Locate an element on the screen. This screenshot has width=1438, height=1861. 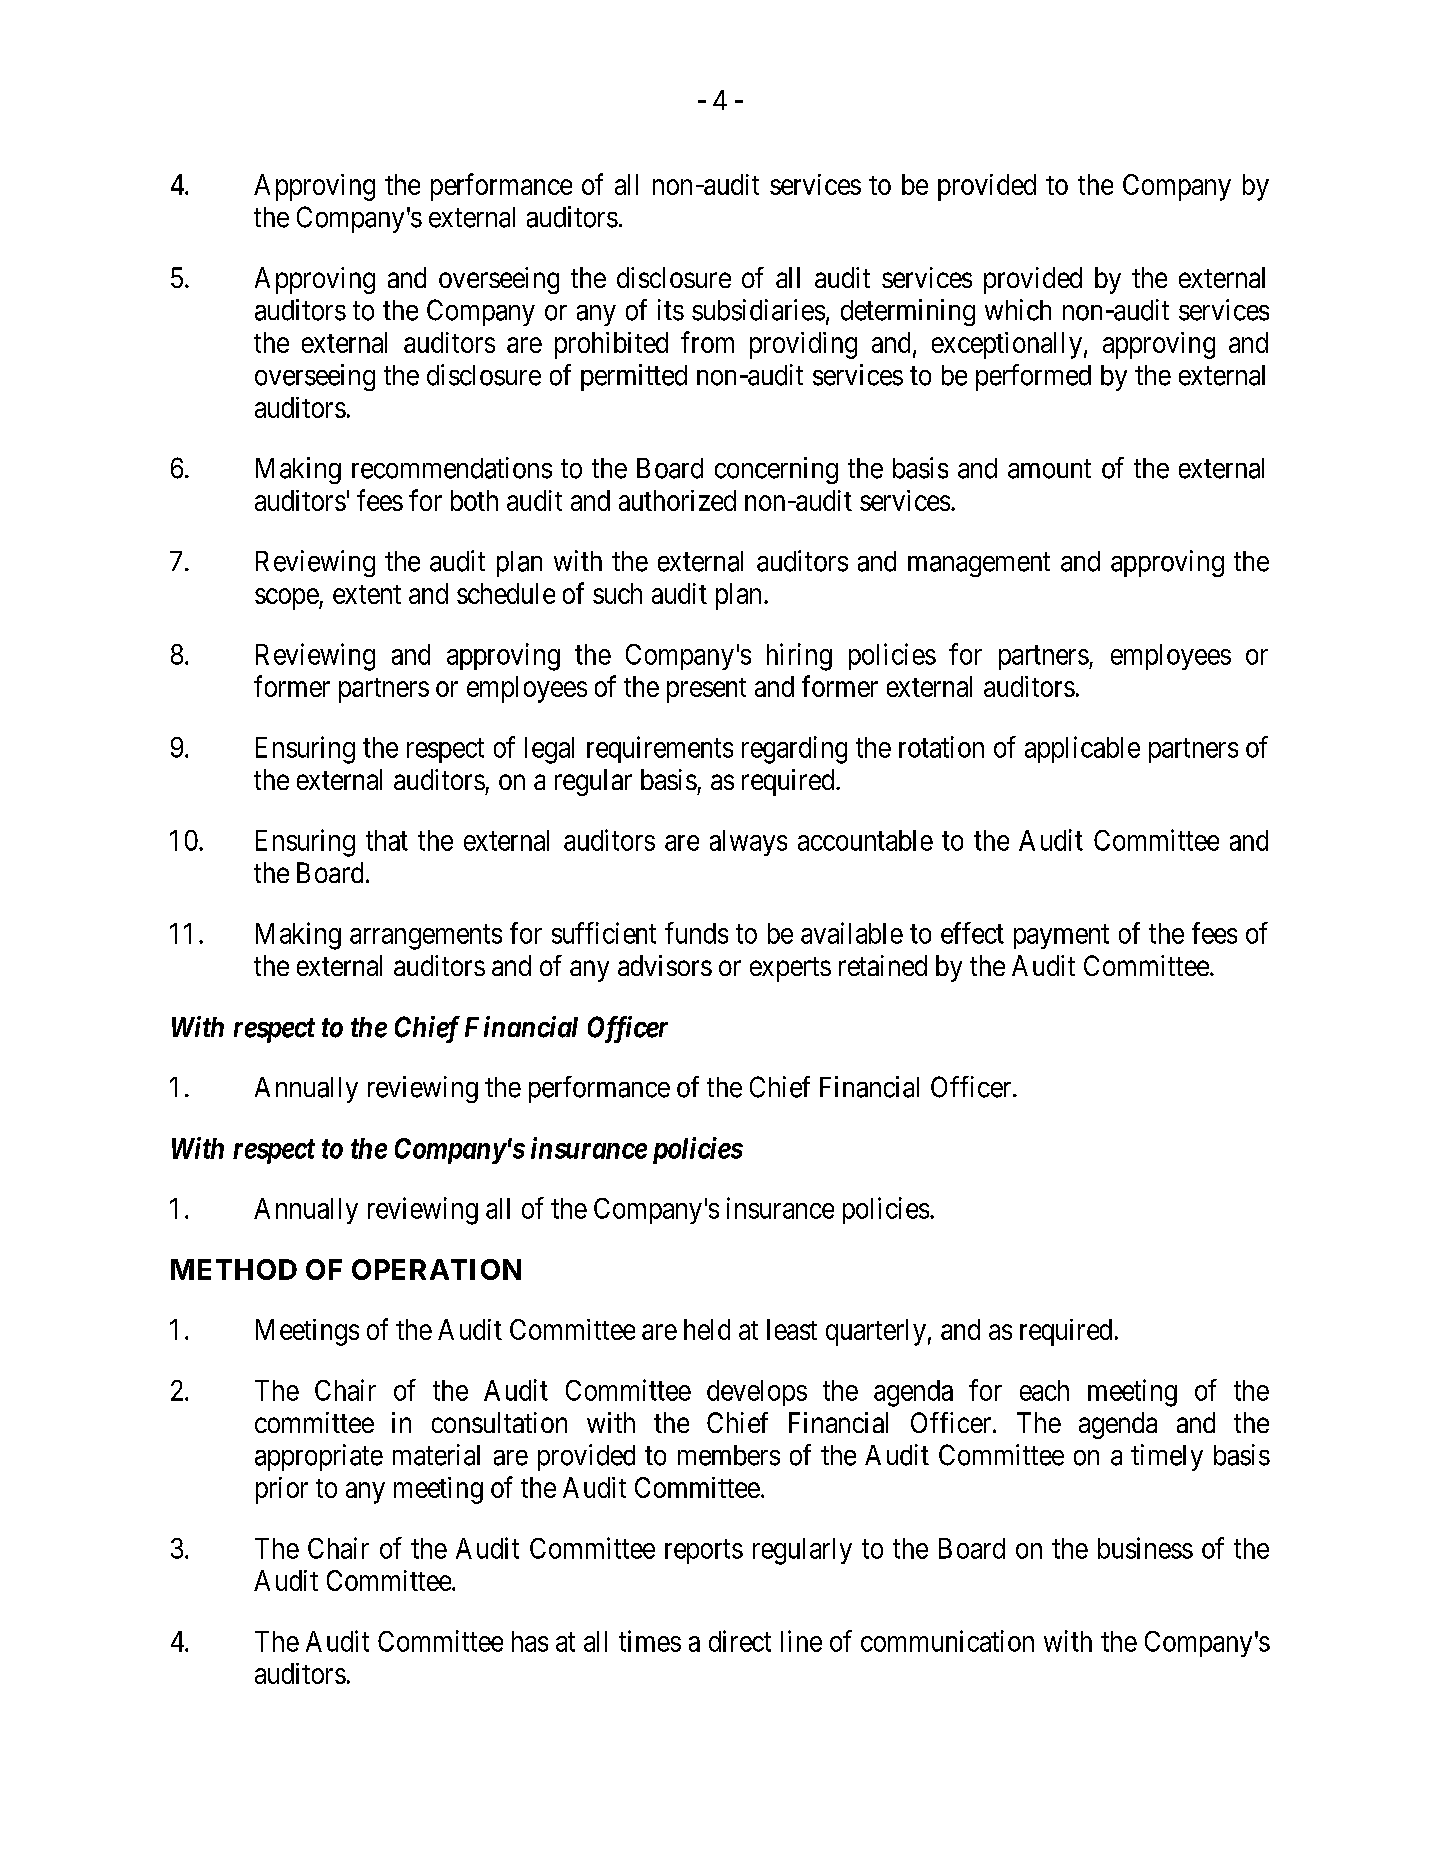
from is located at coordinates (707, 342).
